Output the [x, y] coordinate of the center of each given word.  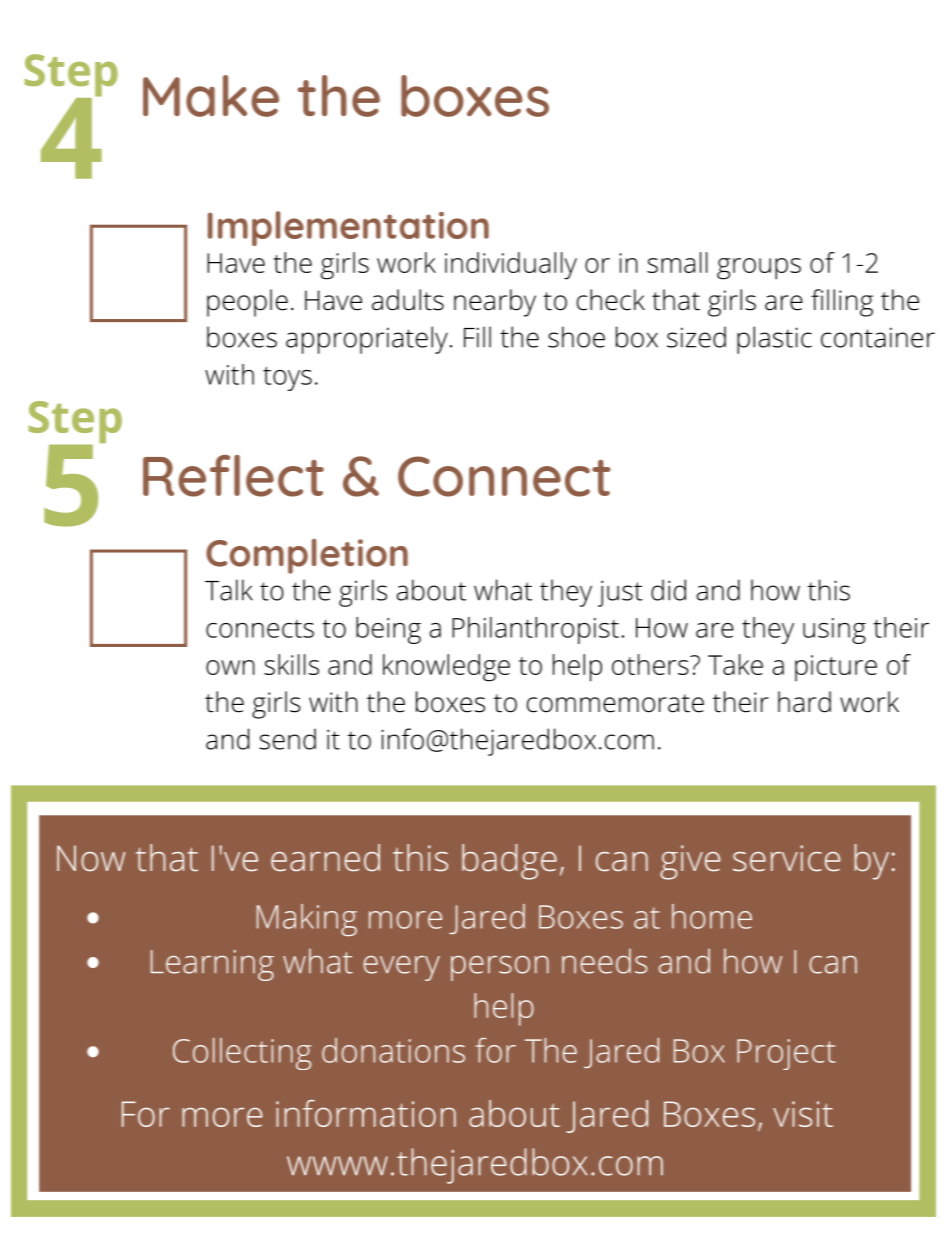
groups [759, 269]
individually [511, 266]
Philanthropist [535, 630]
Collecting [242, 1054]
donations [393, 1050]
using [834, 631]
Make [211, 96]
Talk [229, 590]
